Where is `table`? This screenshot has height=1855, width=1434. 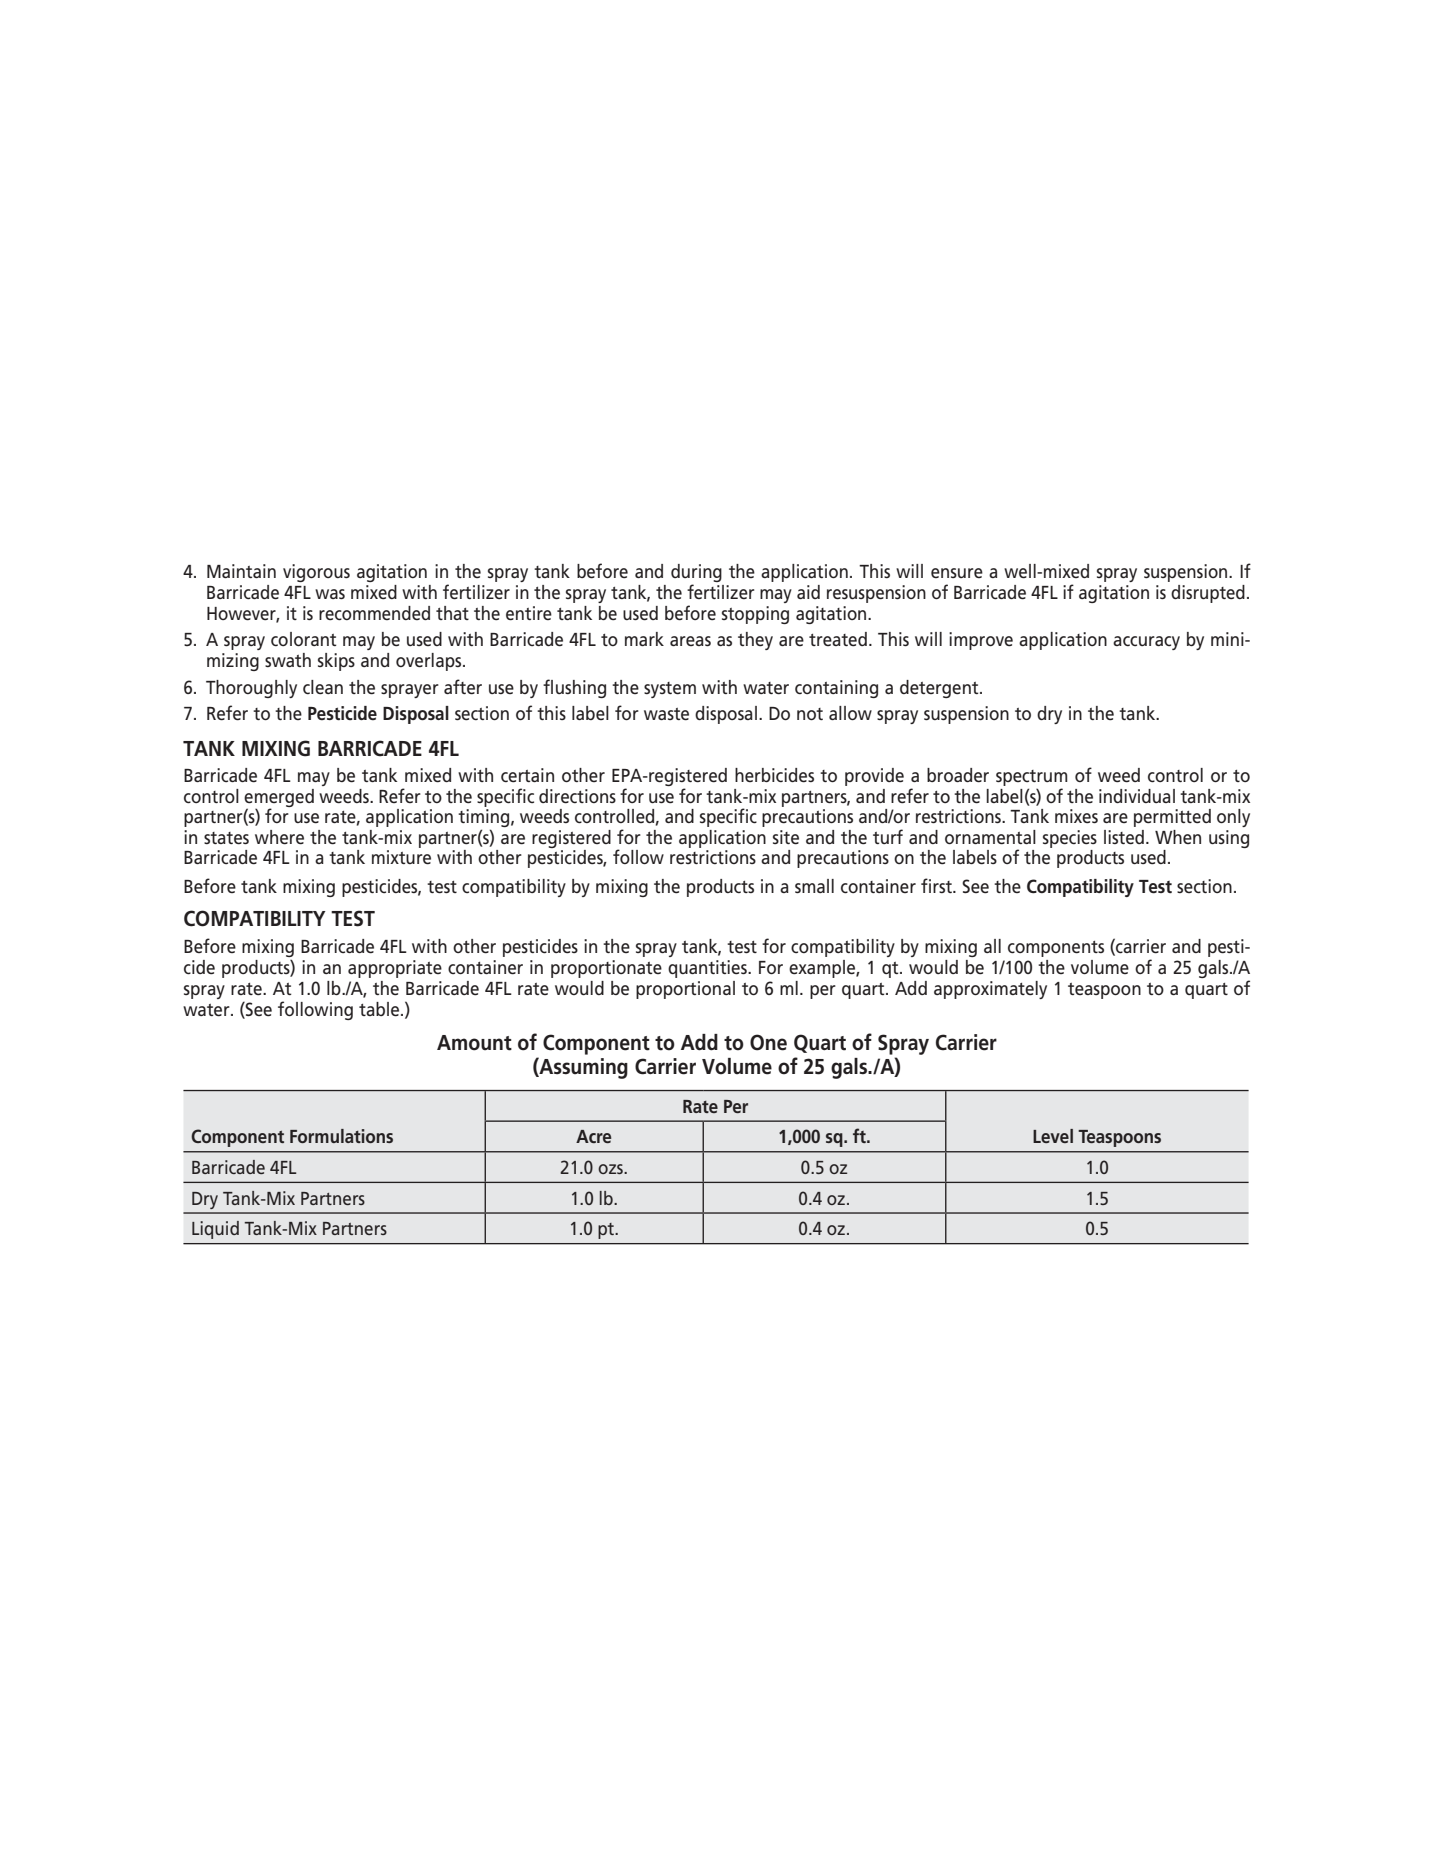
table is located at coordinates (380, 1009).
